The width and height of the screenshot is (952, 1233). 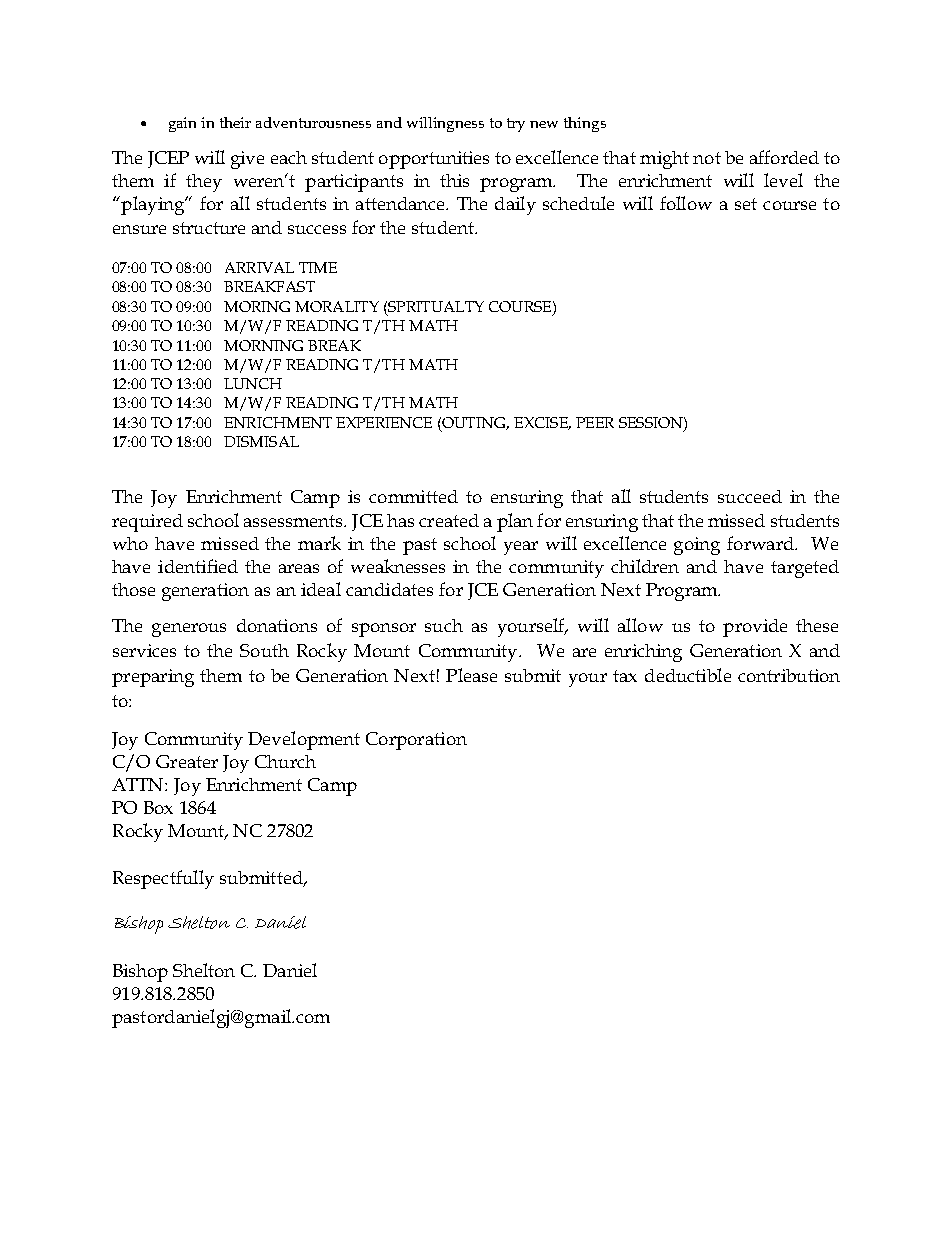 What do you see at coordinates (755, 628) in the screenshot?
I see `provide` at bounding box center [755, 628].
